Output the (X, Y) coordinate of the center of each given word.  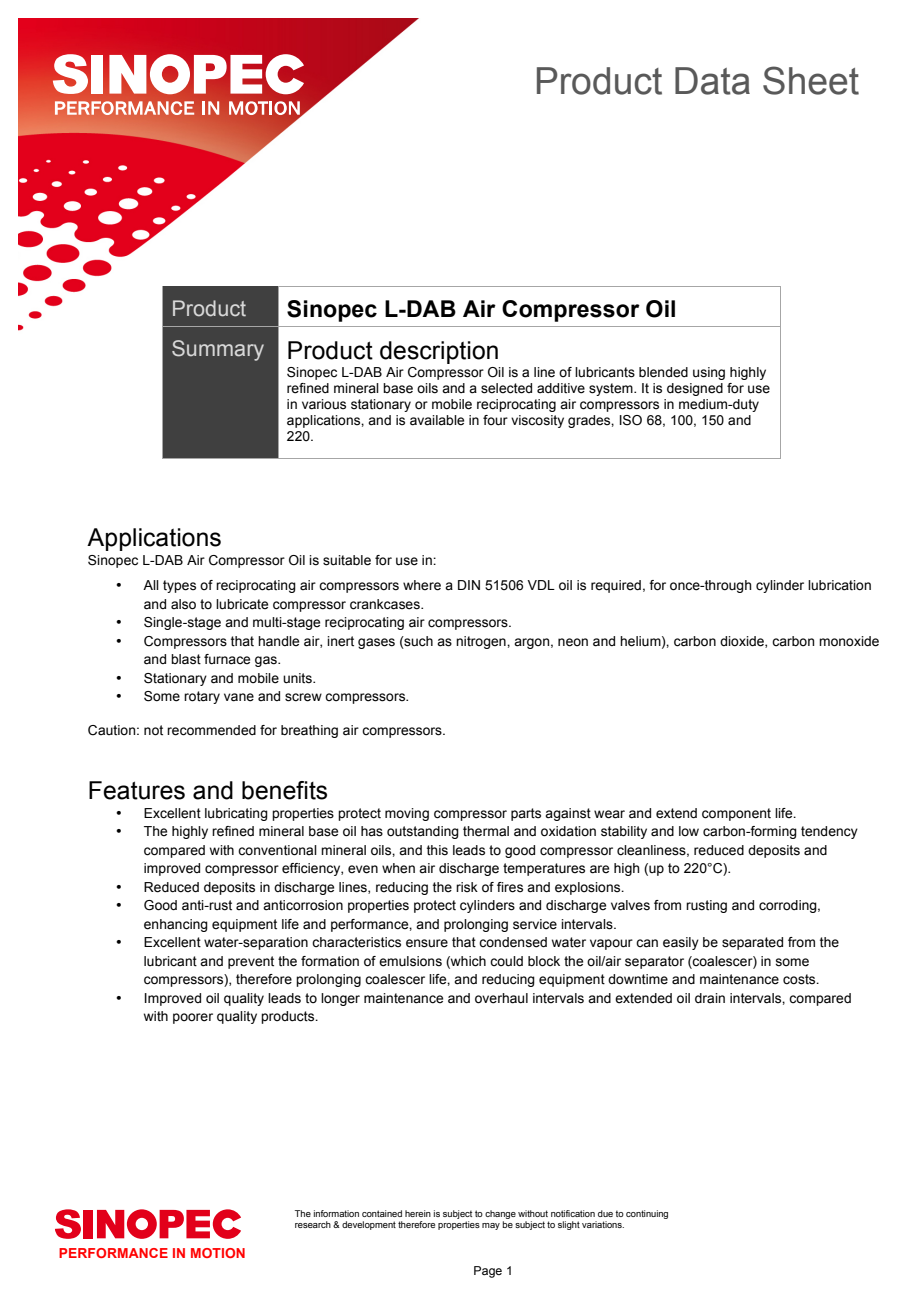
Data (712, 81)
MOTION (218, 1253)
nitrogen (482, 642)
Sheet (811, 80)
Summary (218, 350)
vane (239, 697)
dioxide (743, 642)
